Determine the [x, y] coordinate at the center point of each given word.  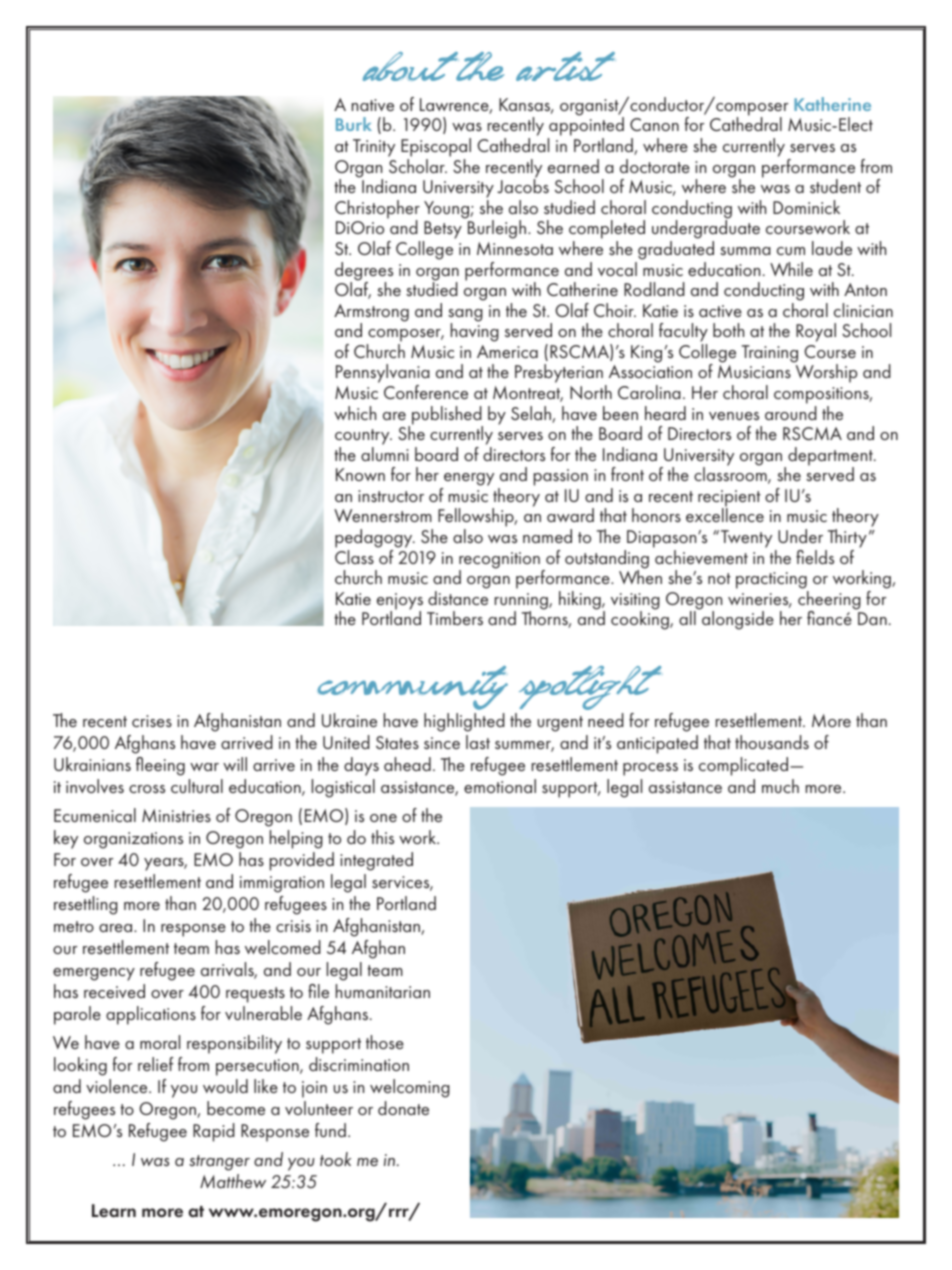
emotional [500, 786]
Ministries [176, 815]
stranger [219, 1163]
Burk [354, 124]
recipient [729, 499]
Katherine [832, 104]
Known [360, 474]
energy [468, 481]
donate [403, 1108]
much [780, 786]
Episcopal [436, 147]
